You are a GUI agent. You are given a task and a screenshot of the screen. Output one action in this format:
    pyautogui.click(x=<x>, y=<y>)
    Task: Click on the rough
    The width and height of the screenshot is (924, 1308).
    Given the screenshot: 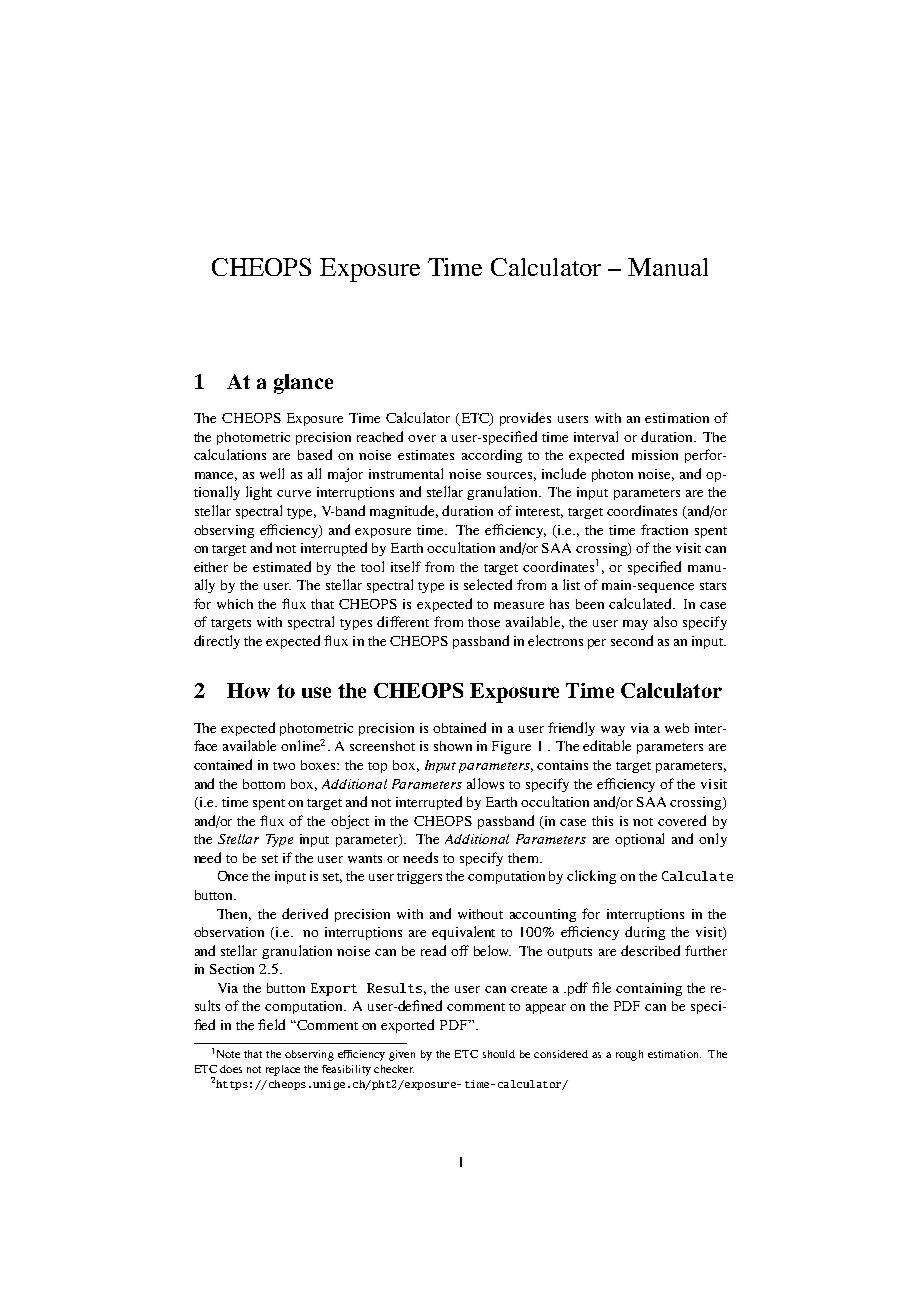 What is the action you would take?
    pyautogui.click(x=629, y=1055)
